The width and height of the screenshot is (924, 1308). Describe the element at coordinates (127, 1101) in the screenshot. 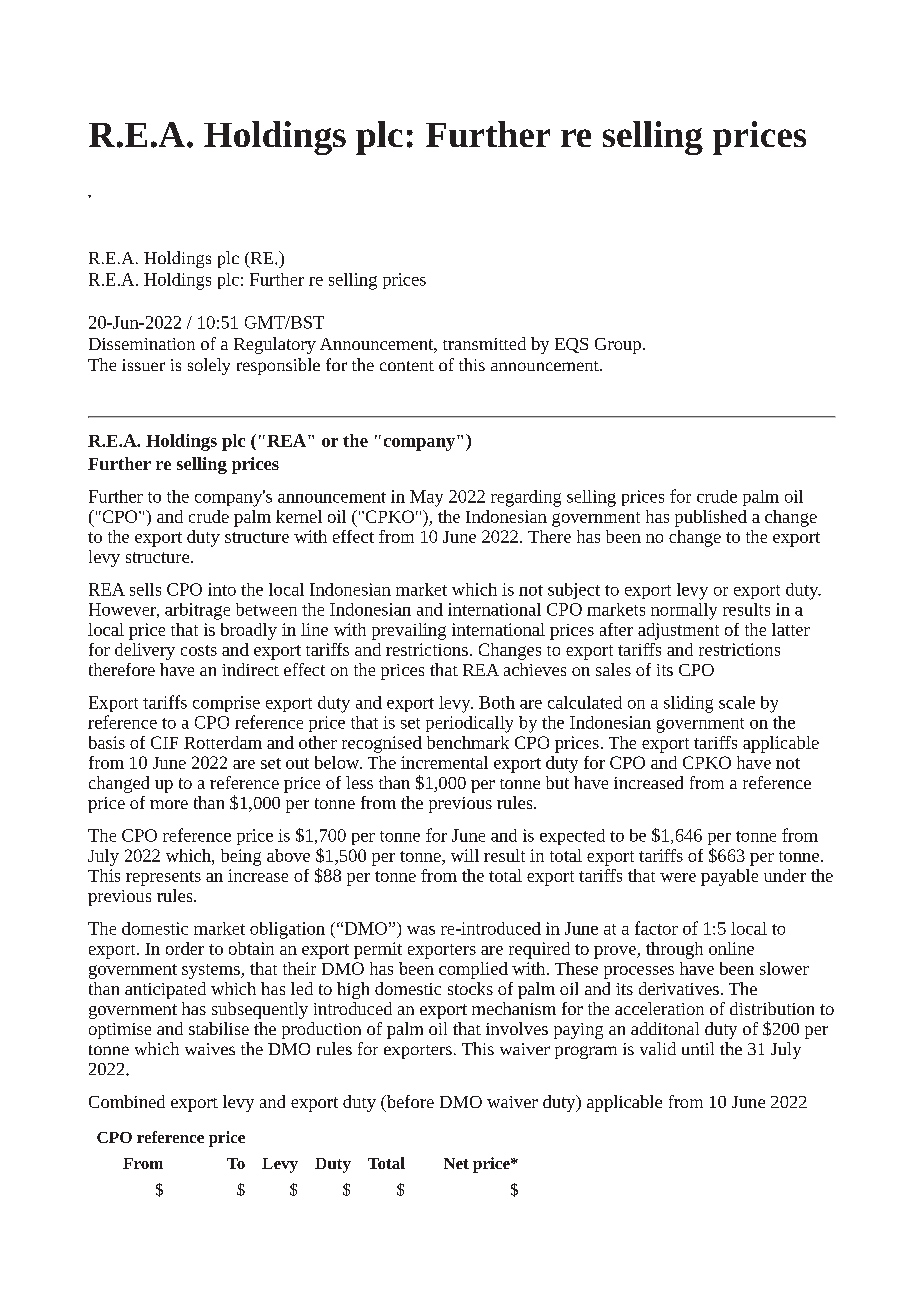

I see `Combined` at that location.
